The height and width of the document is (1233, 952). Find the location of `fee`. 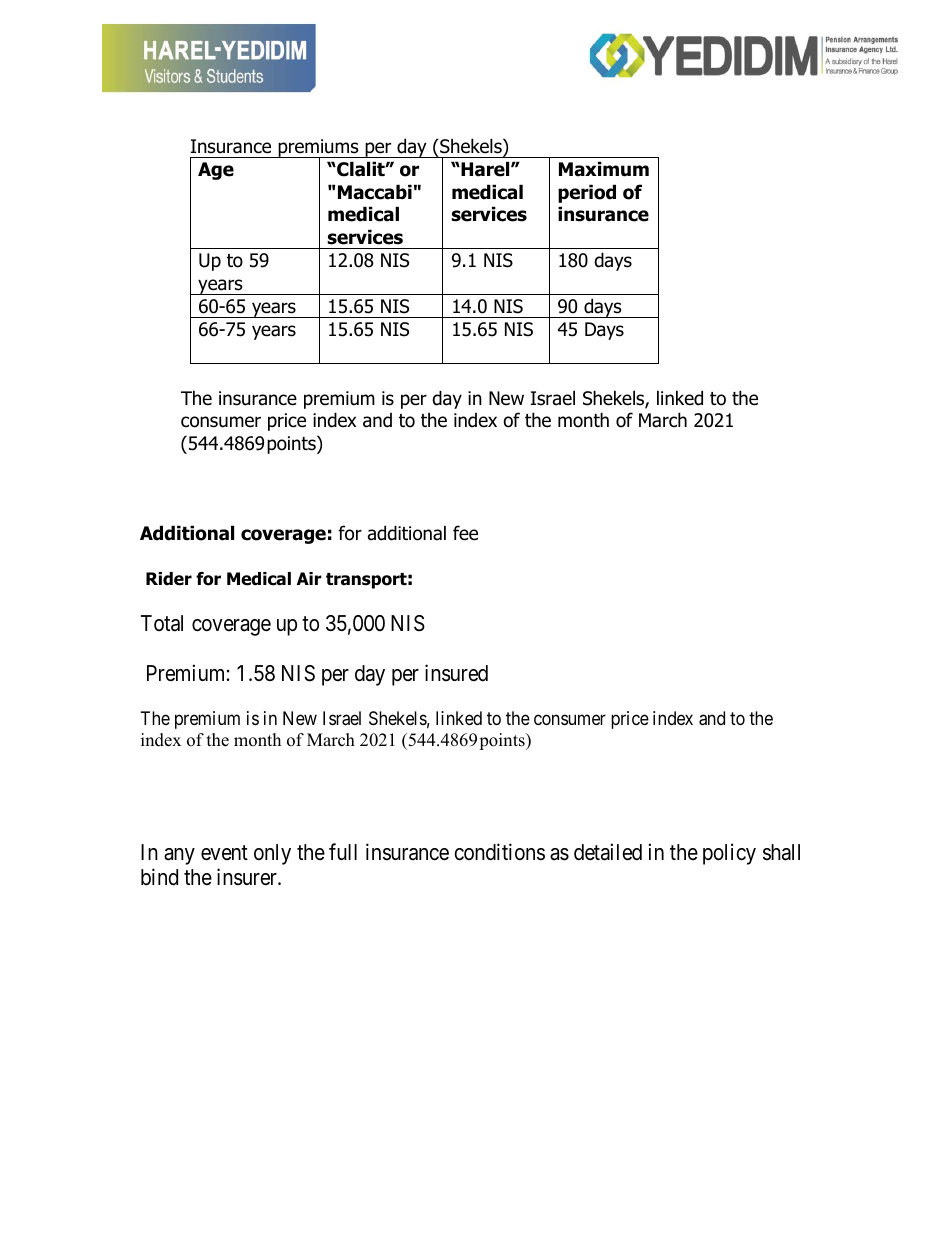

fee is located at coordinates (465, 533).
